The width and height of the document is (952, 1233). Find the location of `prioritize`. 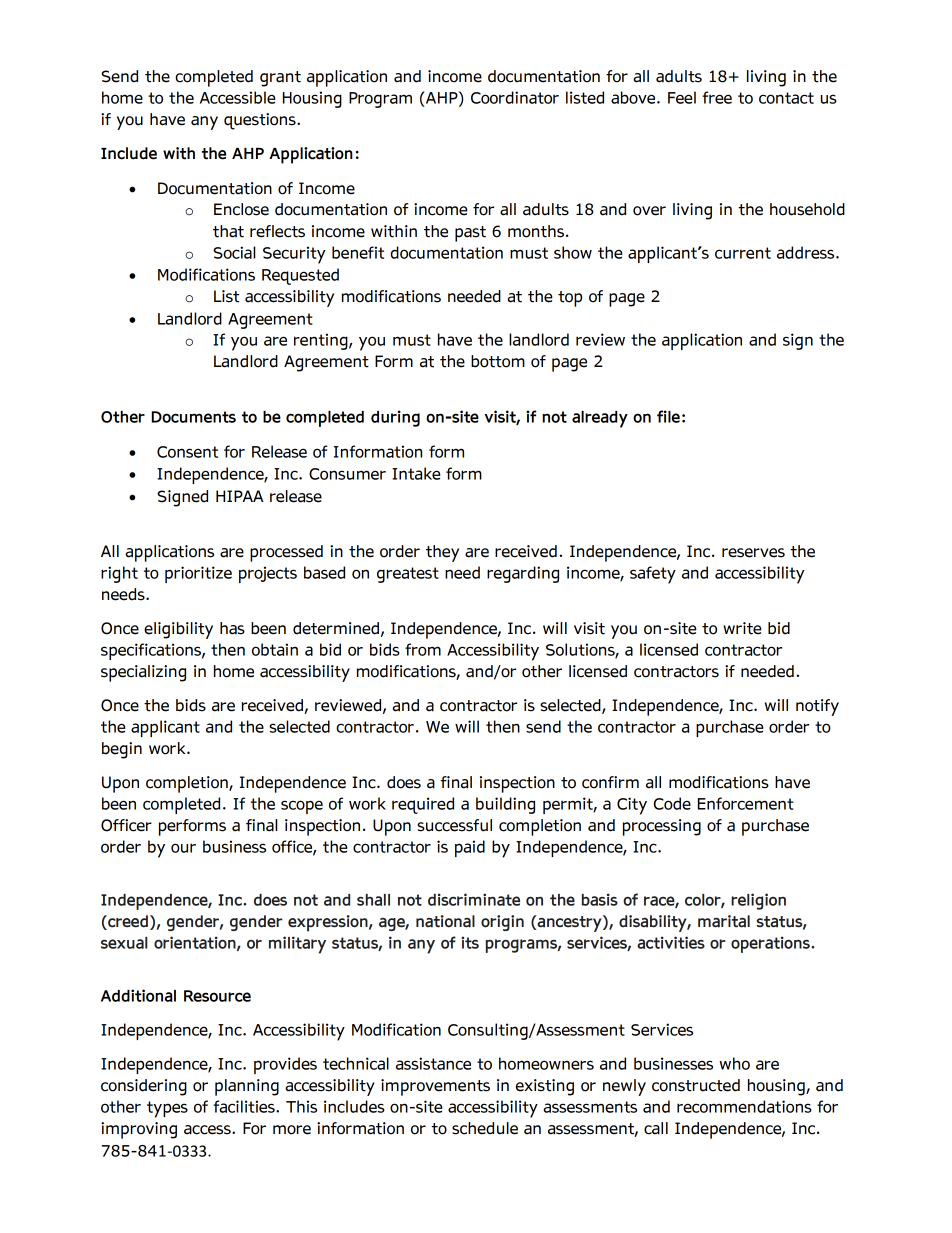

prioritize is located at coordinates (198, 574).
